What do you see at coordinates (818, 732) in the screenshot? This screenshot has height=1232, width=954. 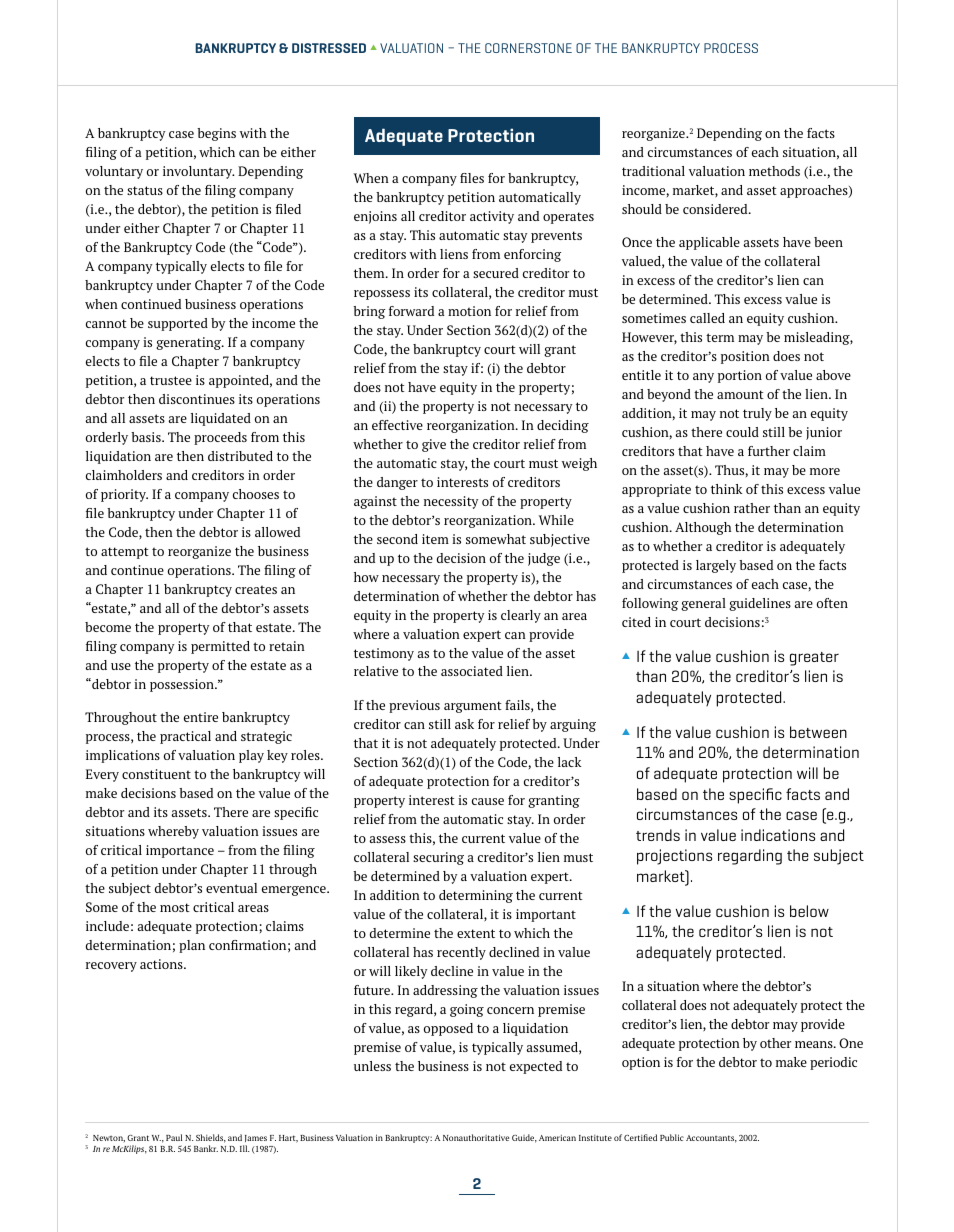 I see `between` at bounding box center [818, 732].
